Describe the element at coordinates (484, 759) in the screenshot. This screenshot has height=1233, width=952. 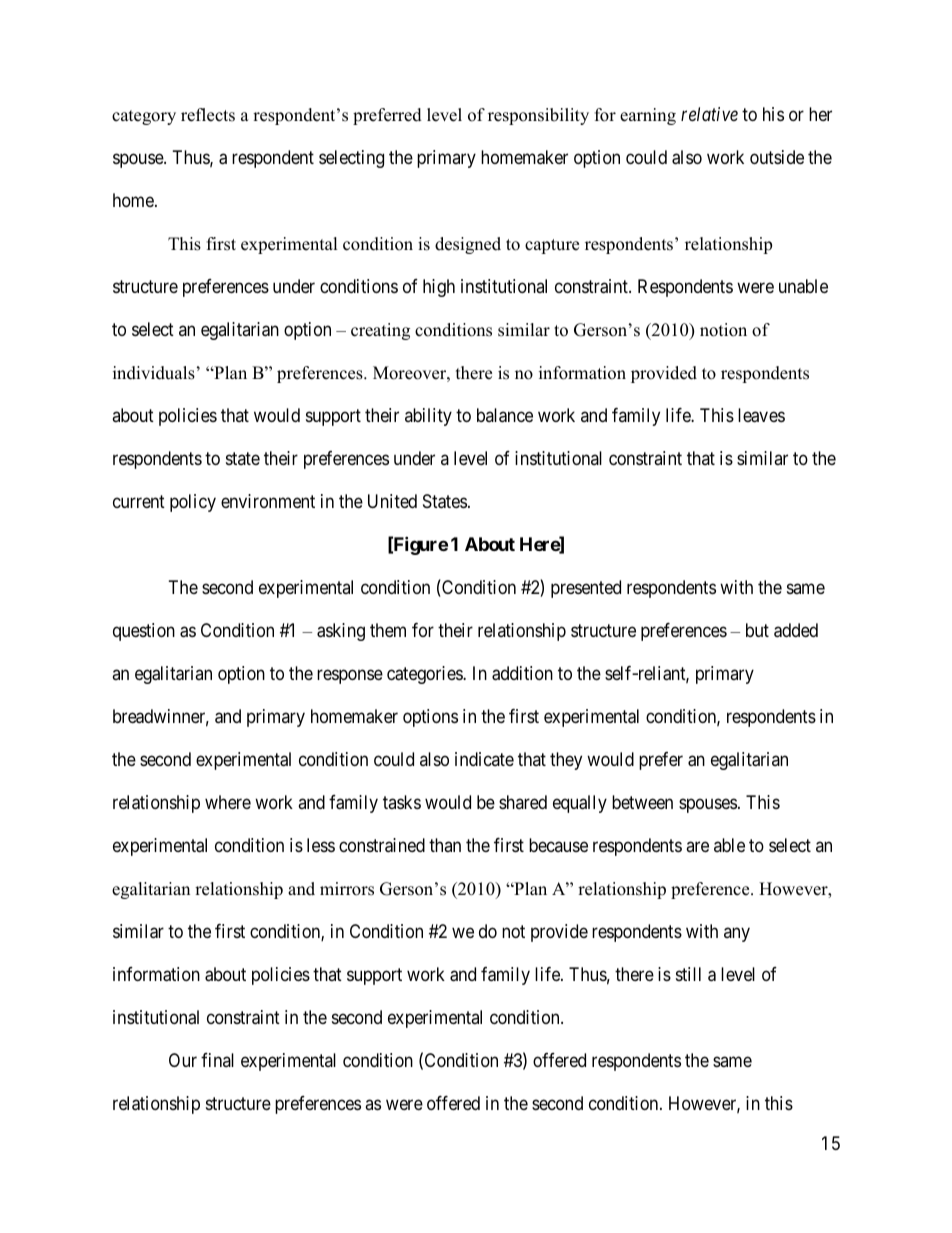
I see `indicate` at that location.
